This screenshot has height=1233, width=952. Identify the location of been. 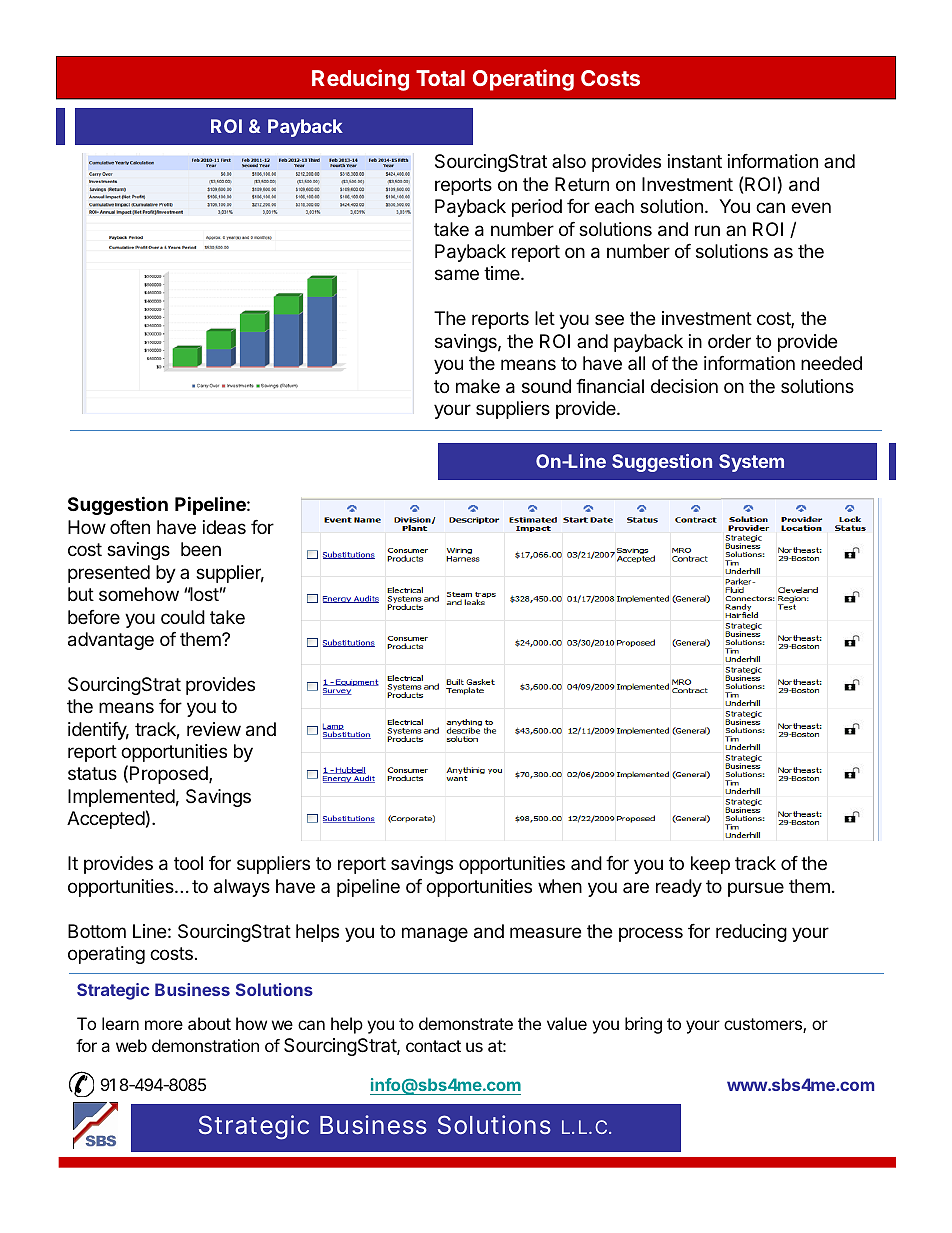
(201, 549).
